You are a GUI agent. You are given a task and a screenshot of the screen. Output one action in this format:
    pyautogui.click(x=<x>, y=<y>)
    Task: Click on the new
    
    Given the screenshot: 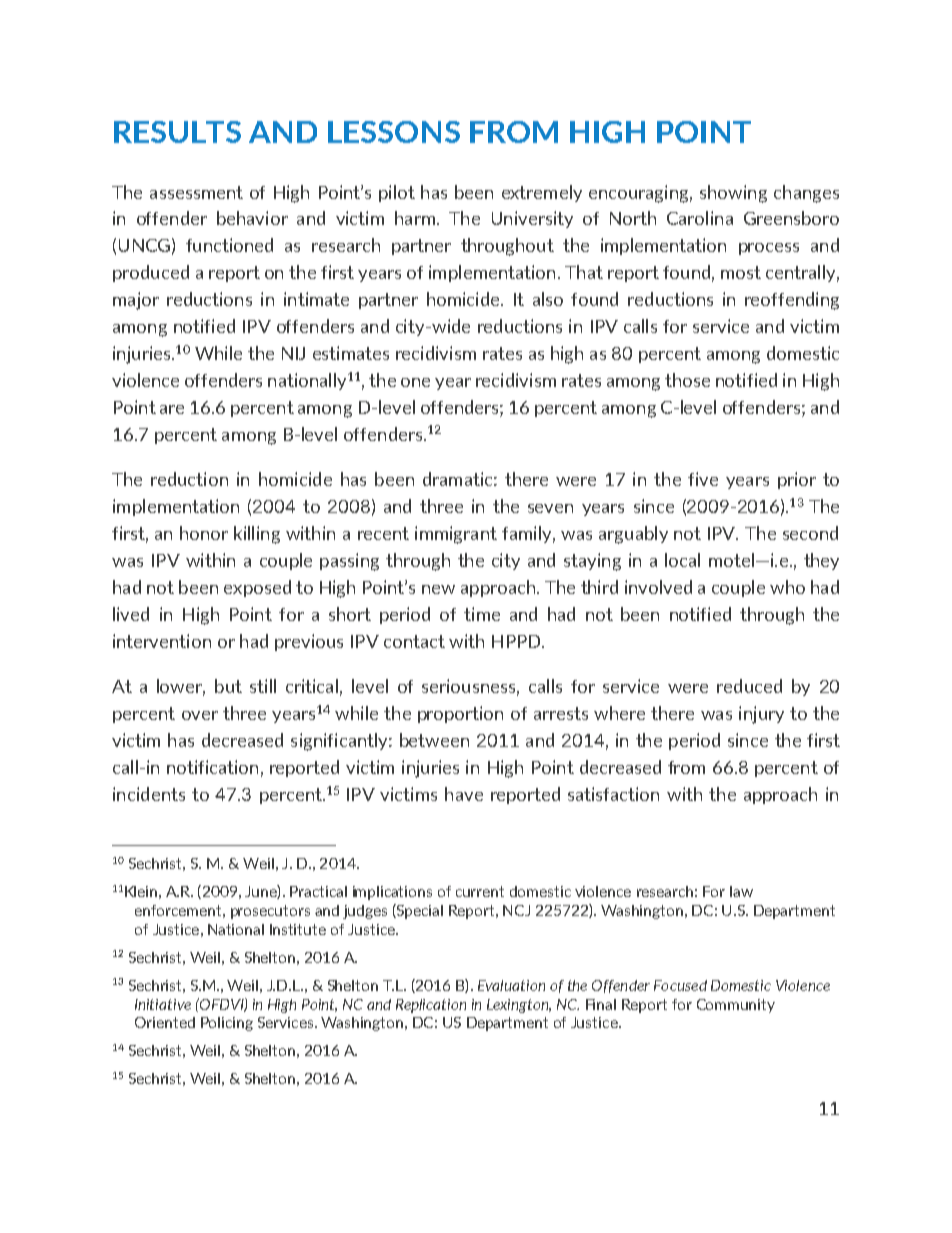 What is the action you would take?
    pyautogui.click(x=438, y=589)
